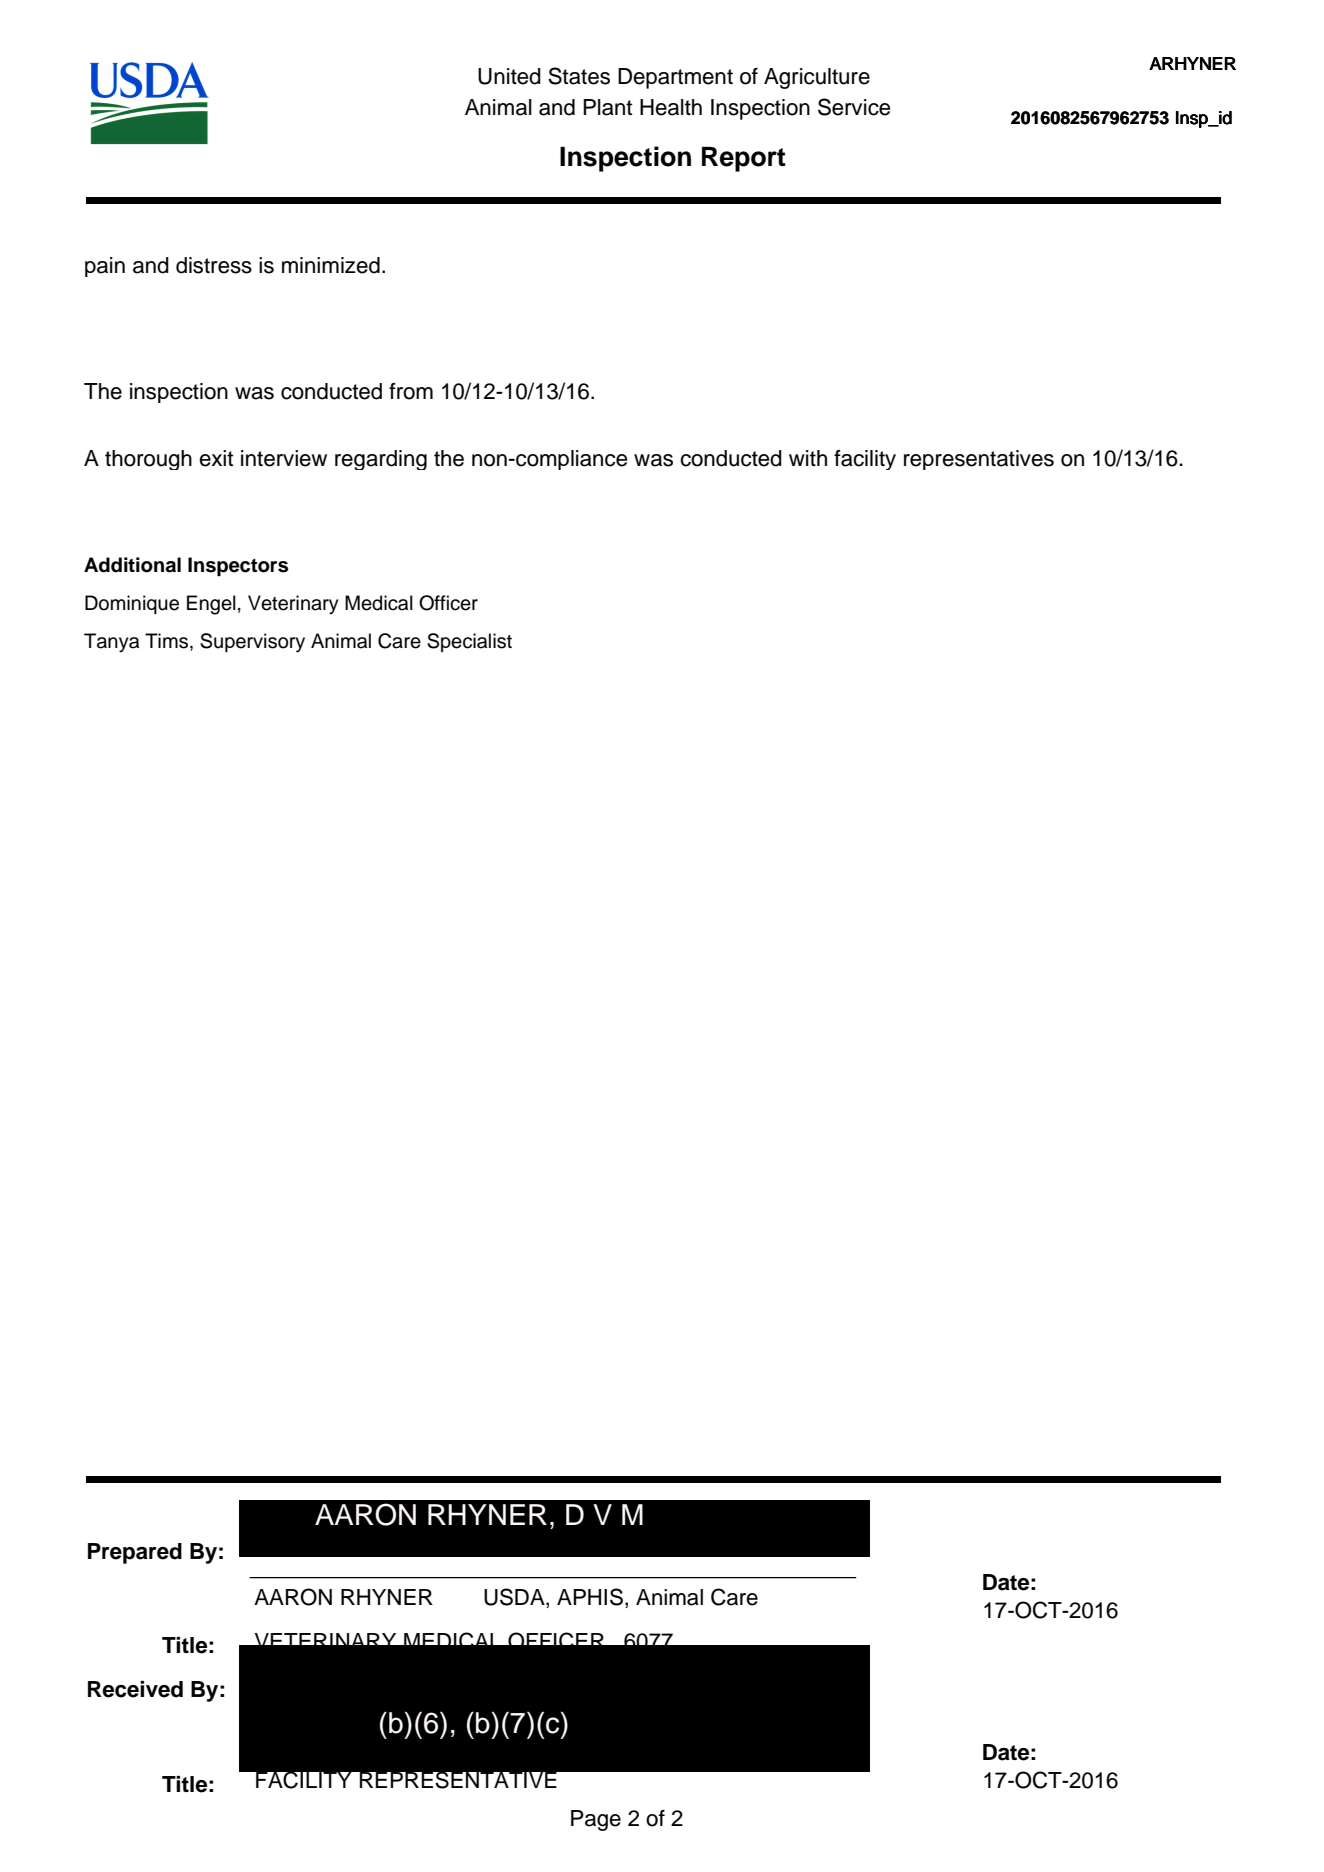  Describe the element at coordinates (469, 642) in the screenshot. I see `Specialist` at that location.
